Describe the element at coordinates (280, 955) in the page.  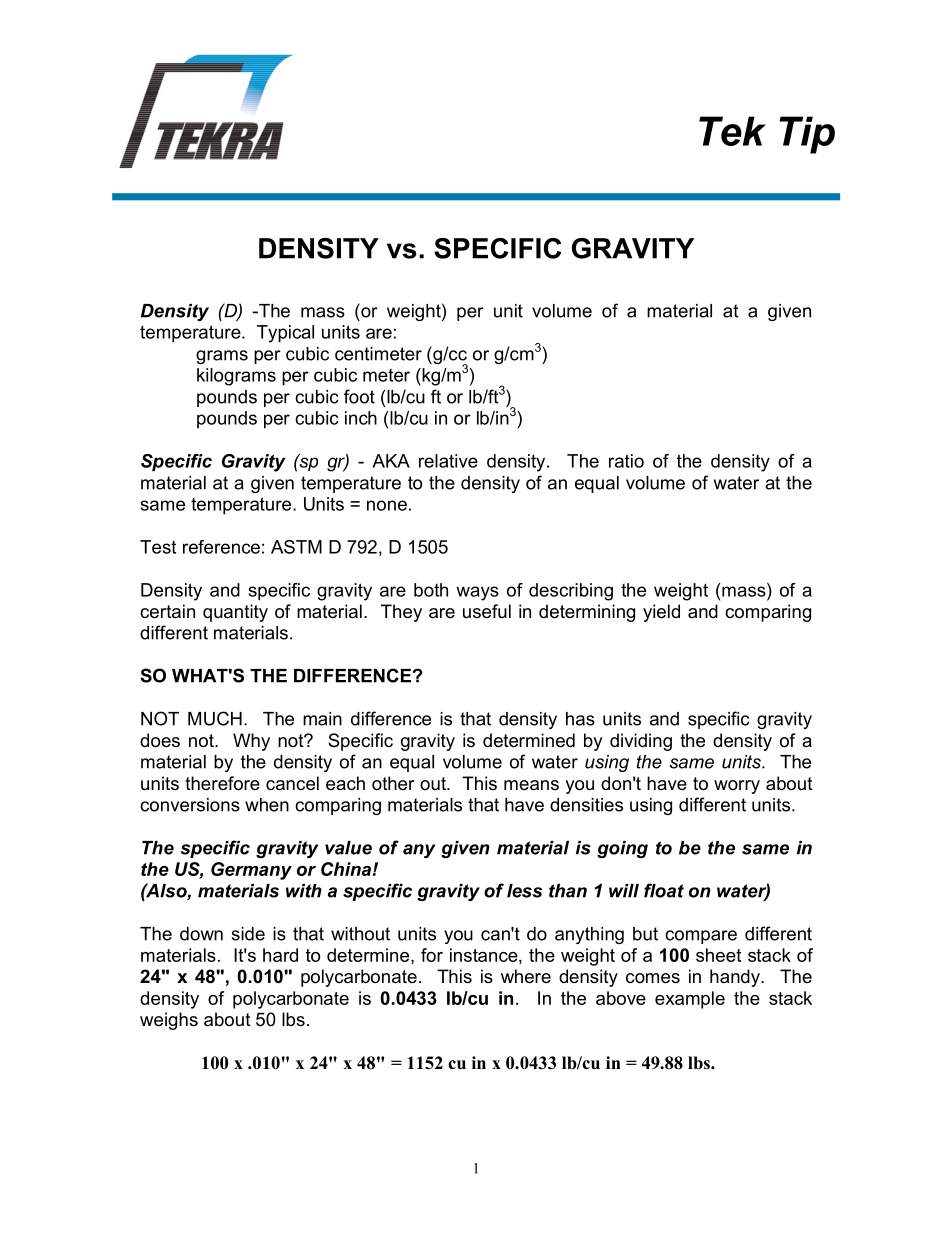
I see `hard` at that location.
